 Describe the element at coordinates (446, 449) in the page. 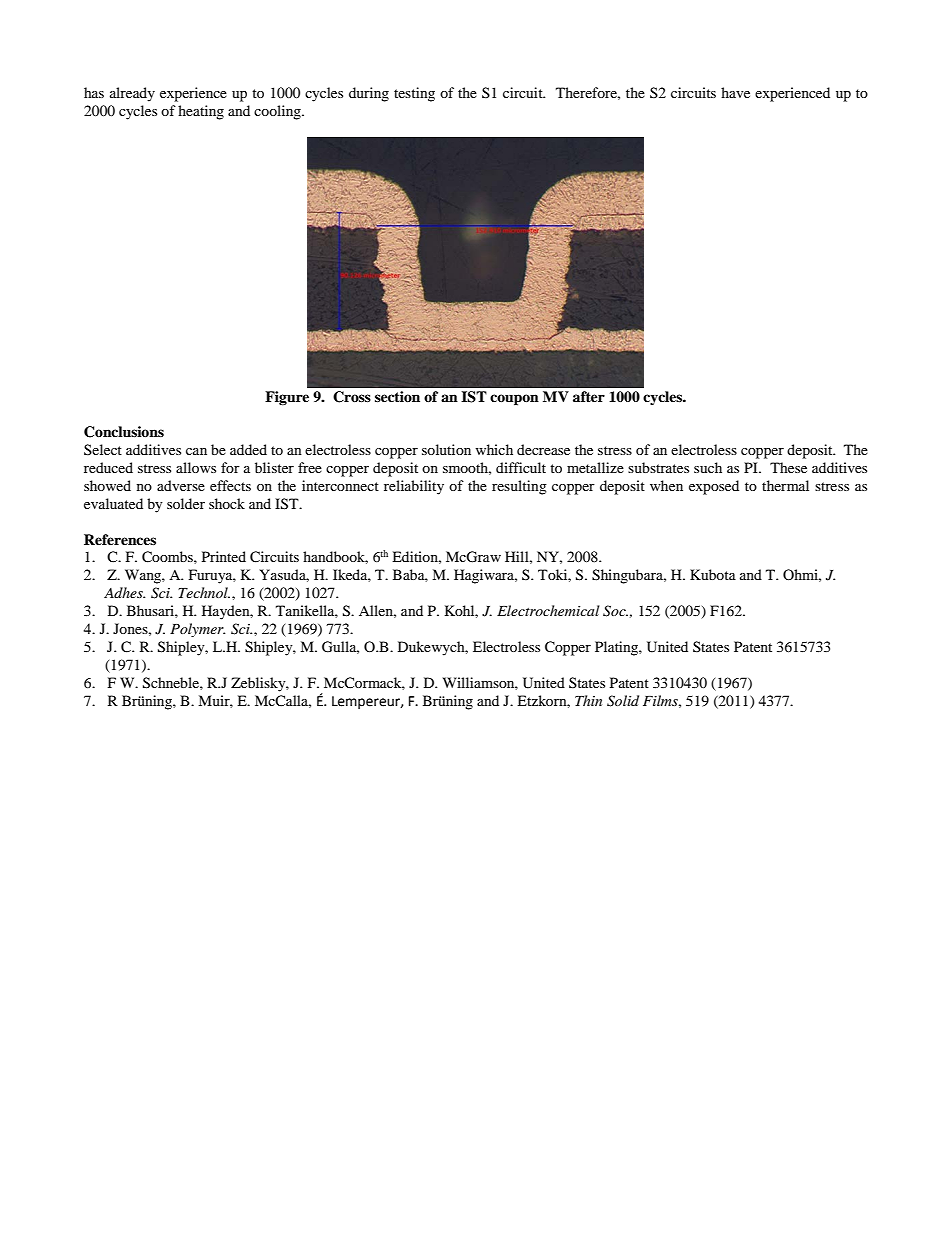

I see `solution` at that location.
